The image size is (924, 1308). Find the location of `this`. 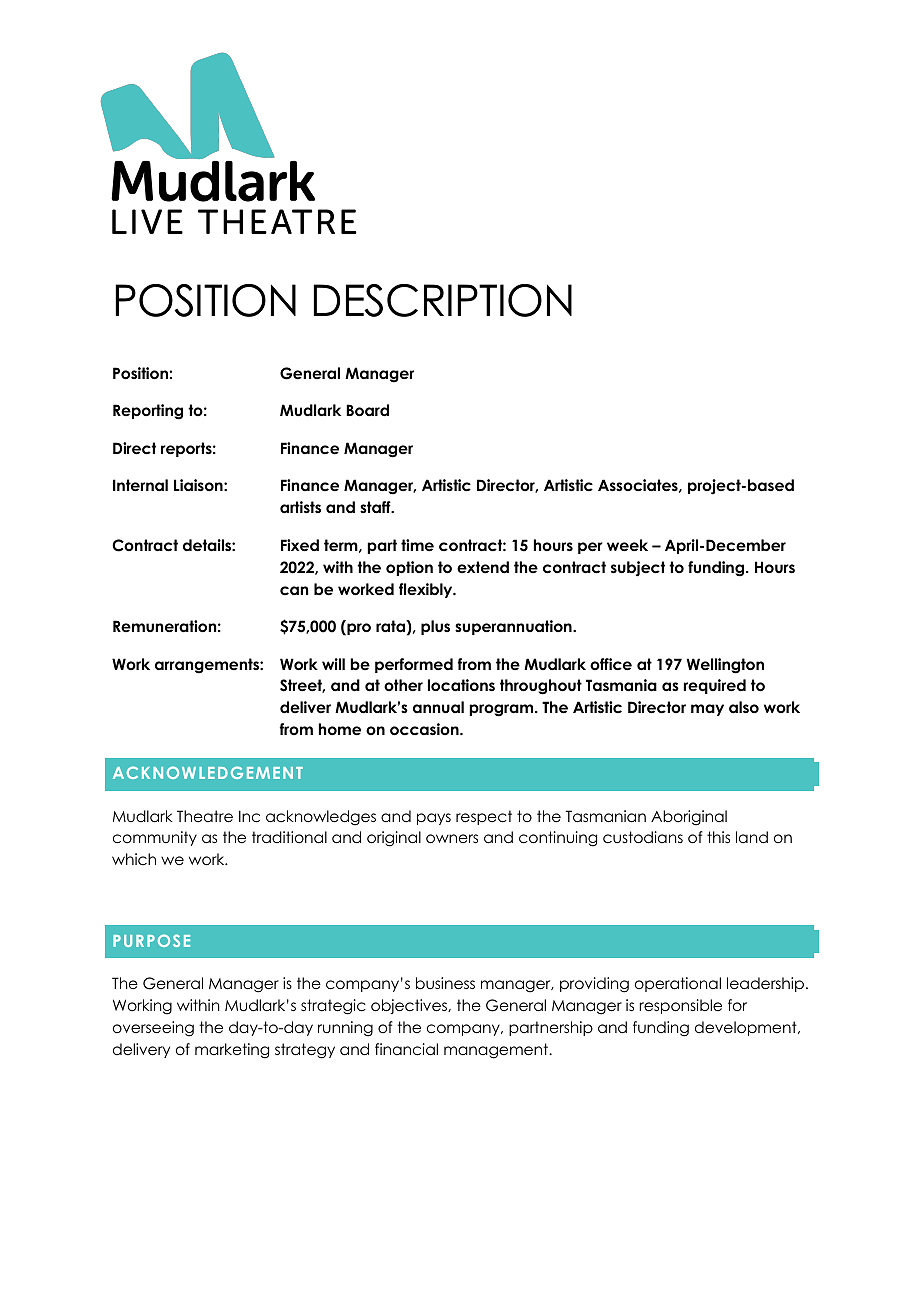

this is located at coordinates (718, 837).
